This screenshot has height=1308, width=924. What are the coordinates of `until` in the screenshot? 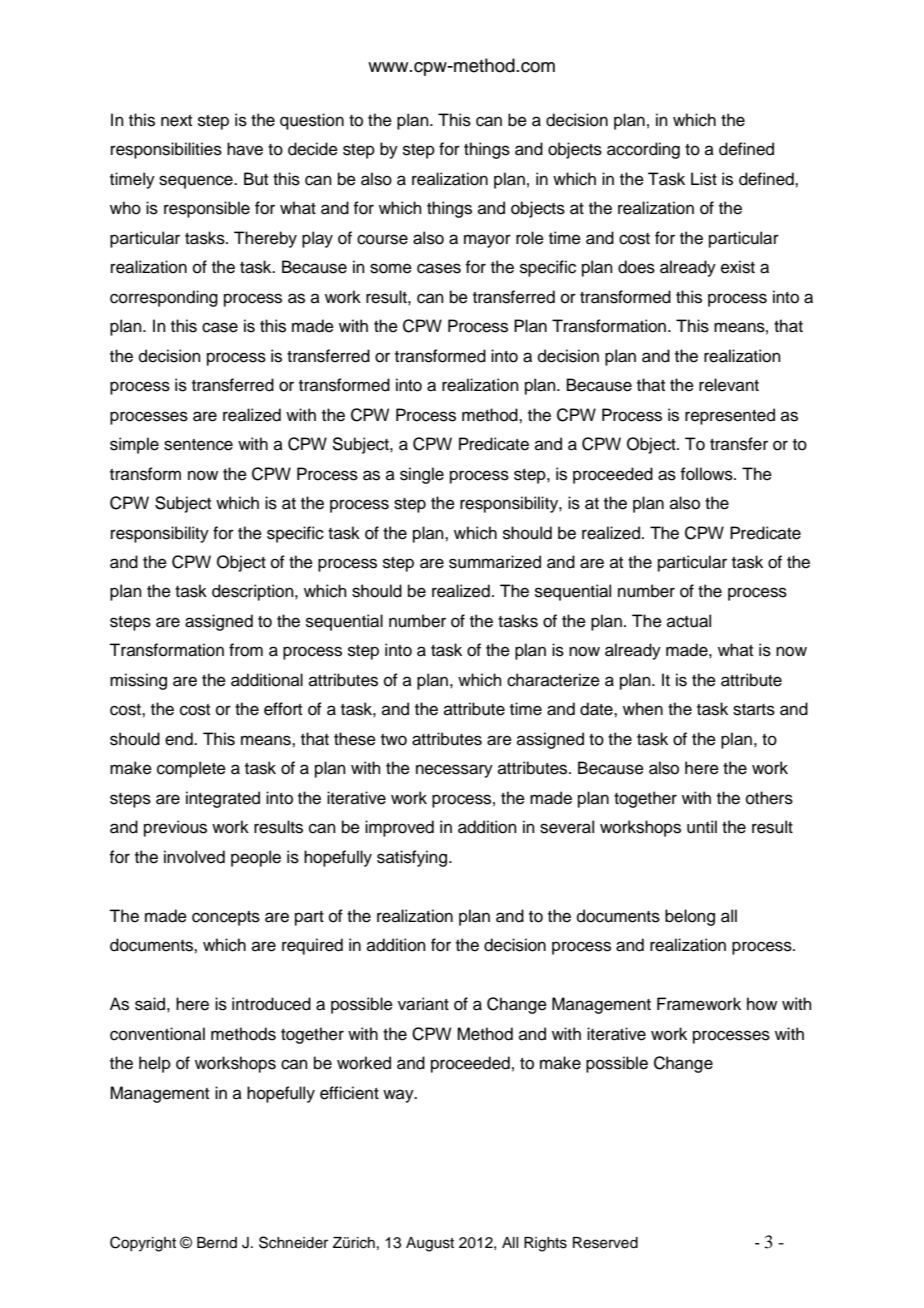 It's located at (702, 827).
